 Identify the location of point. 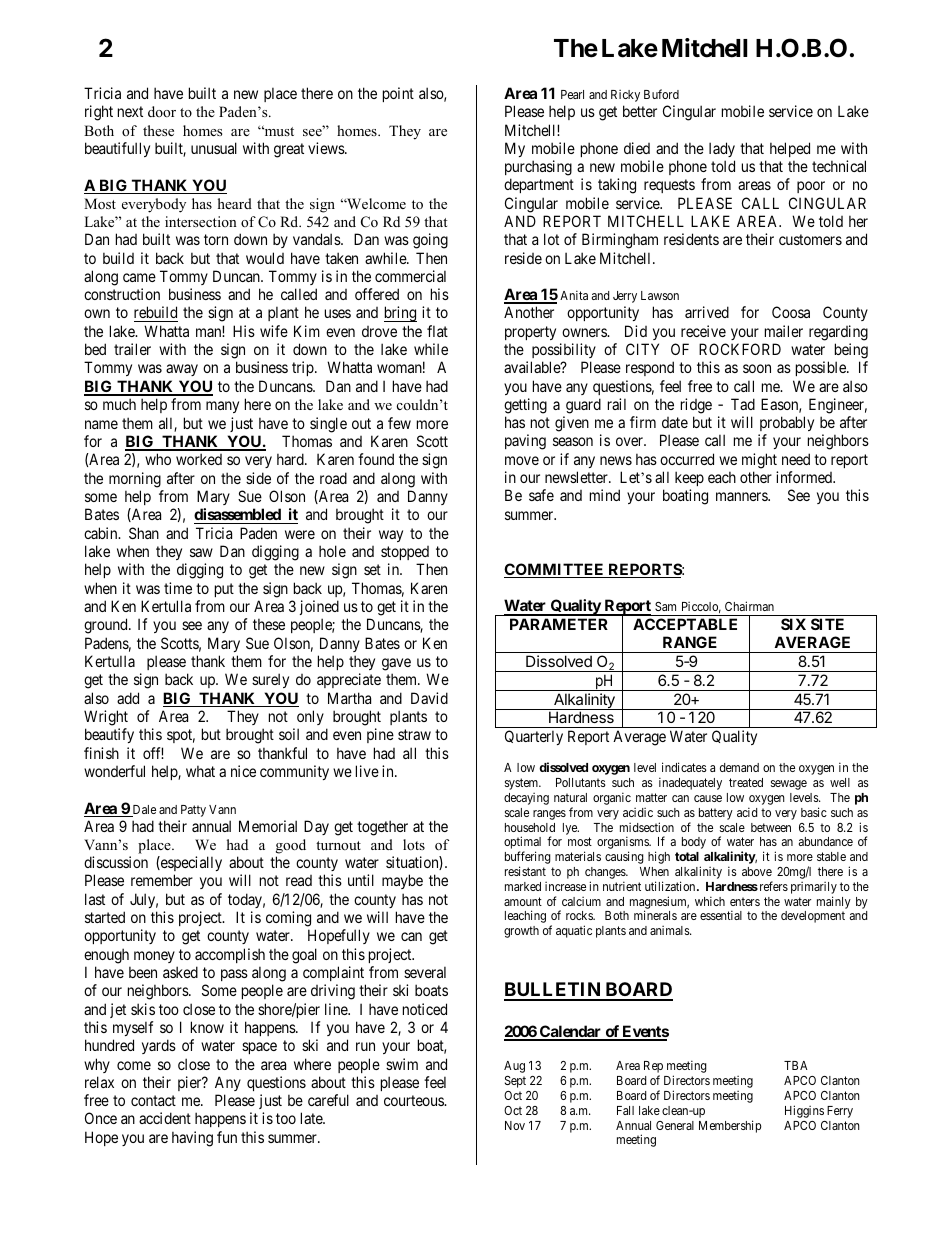
(398, 94).
